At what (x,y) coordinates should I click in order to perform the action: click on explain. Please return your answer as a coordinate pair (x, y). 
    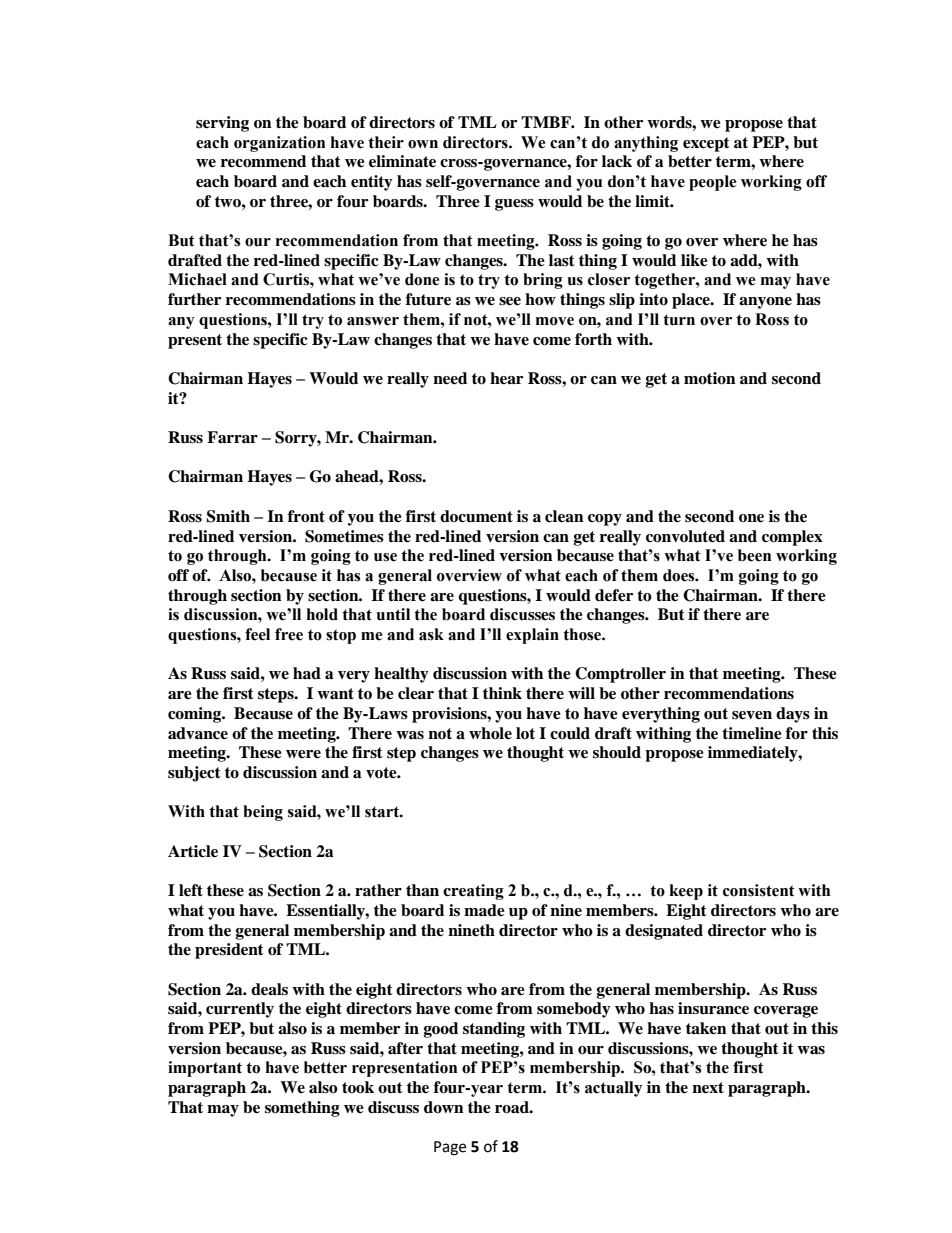
    Looking at the image, I should click on (532, 636).
